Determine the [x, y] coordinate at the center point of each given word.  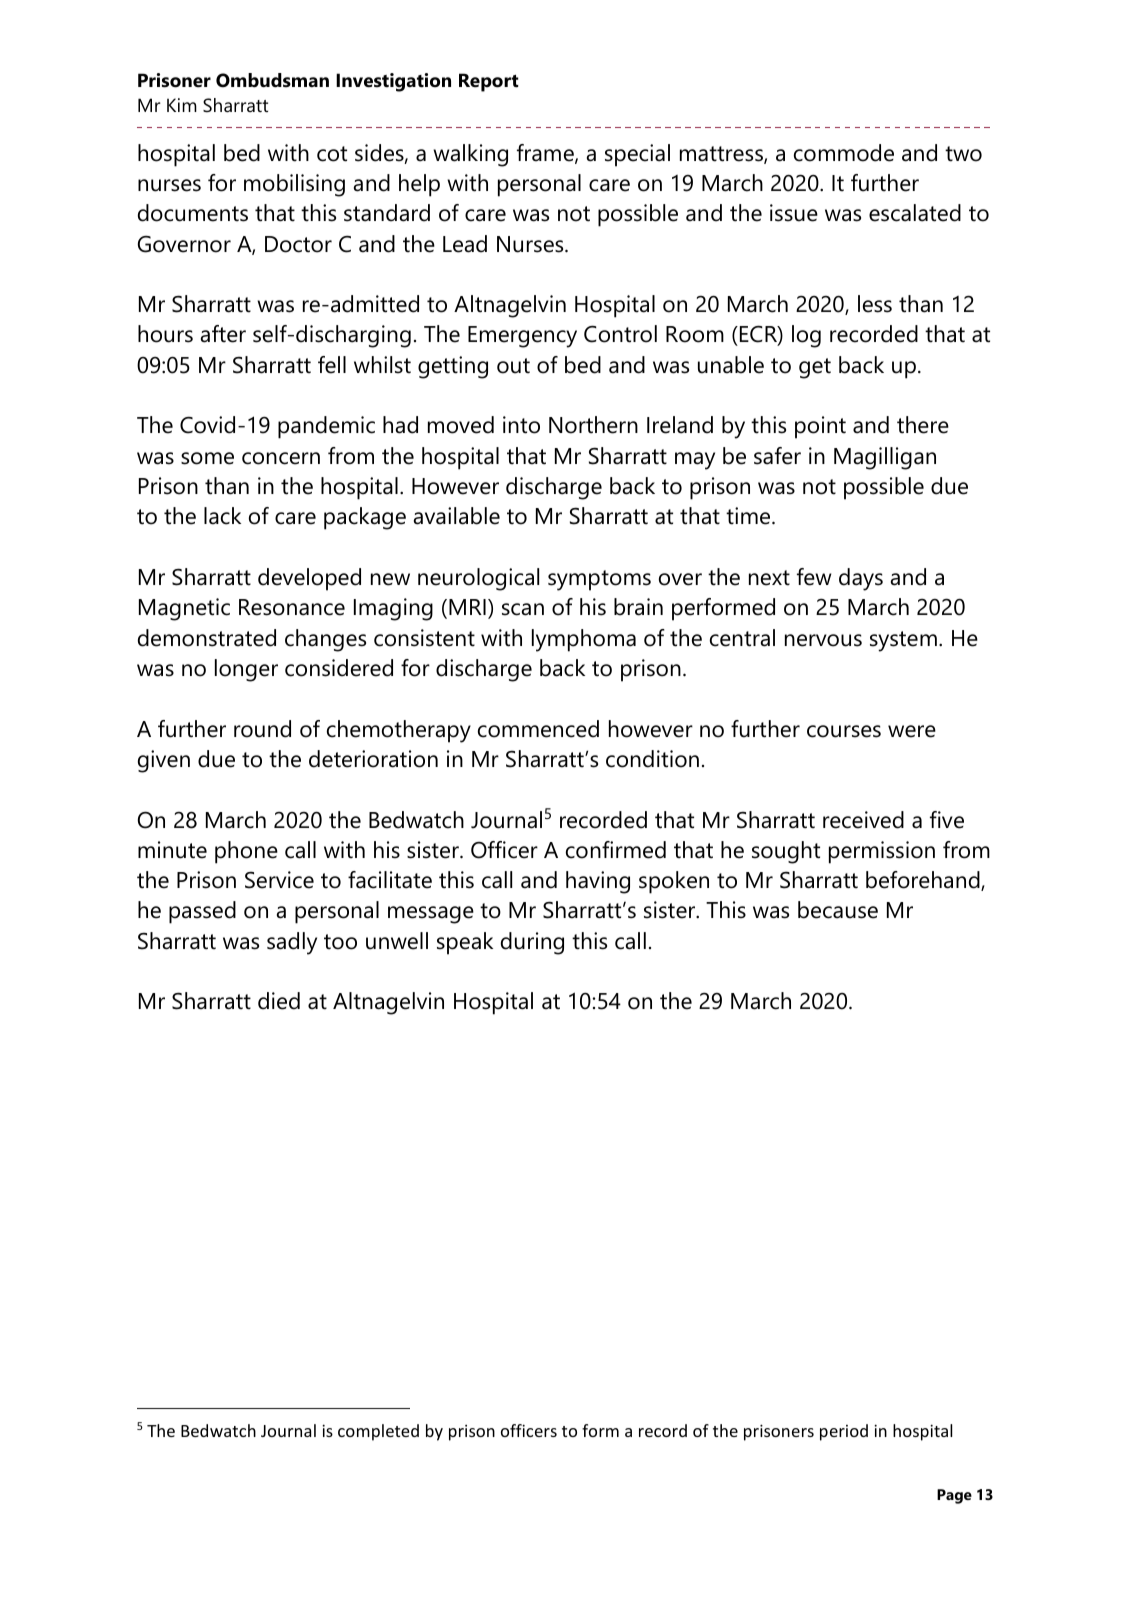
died [279, 1001]
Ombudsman [272, 80]
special [637, 155]
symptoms [599, 580]
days [861, 579]
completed [378, 1432]
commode [844, 153]
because [838, 910]
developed [309, 579]
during [532, 943]
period [844, 1432]
